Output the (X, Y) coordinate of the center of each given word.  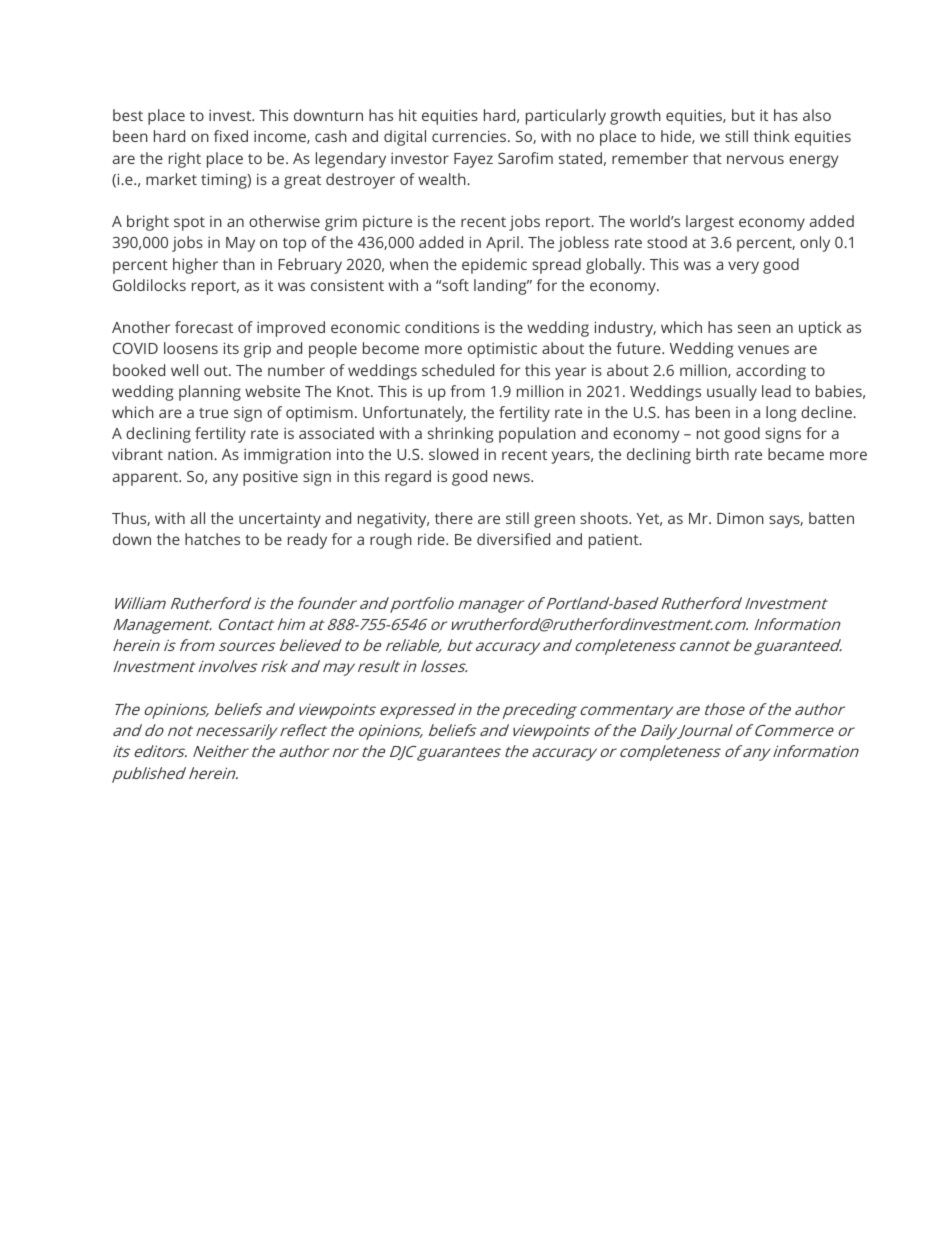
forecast (204, 327)
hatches (212, 539)
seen (754, 328)
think (772, 136)
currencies (470, 136)
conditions (442, 327)
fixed (231, 136)
